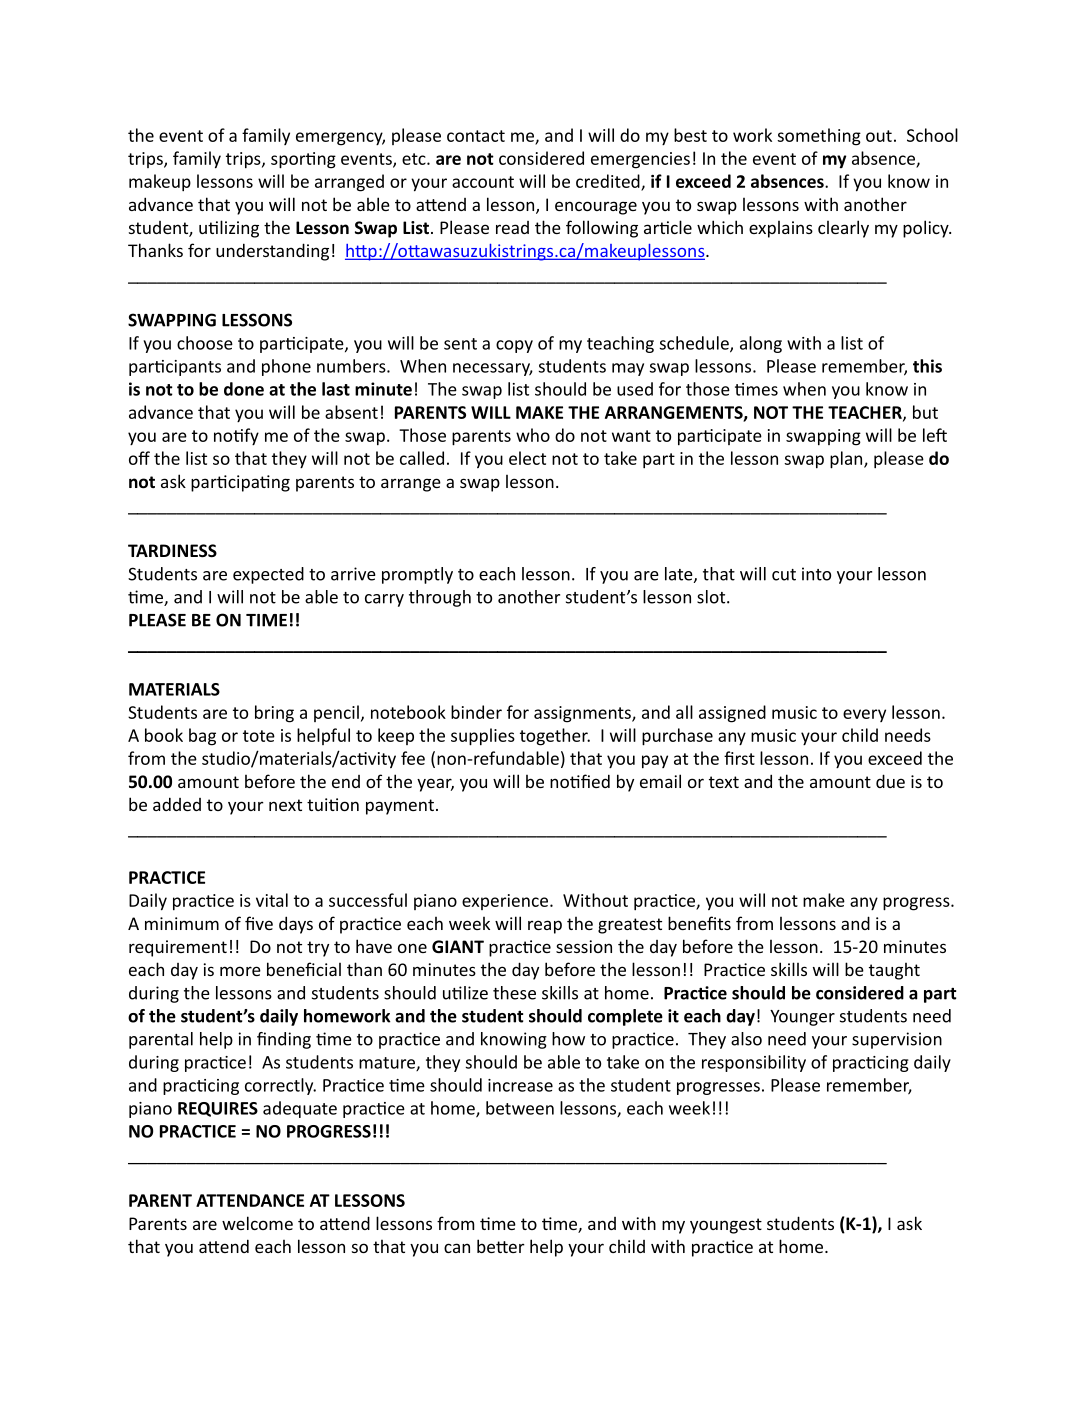 This screenshot has width=1087, height=1406. Describe the element at coordinates (257, 1223) in the screenshot. I see `welcome` at that location.
